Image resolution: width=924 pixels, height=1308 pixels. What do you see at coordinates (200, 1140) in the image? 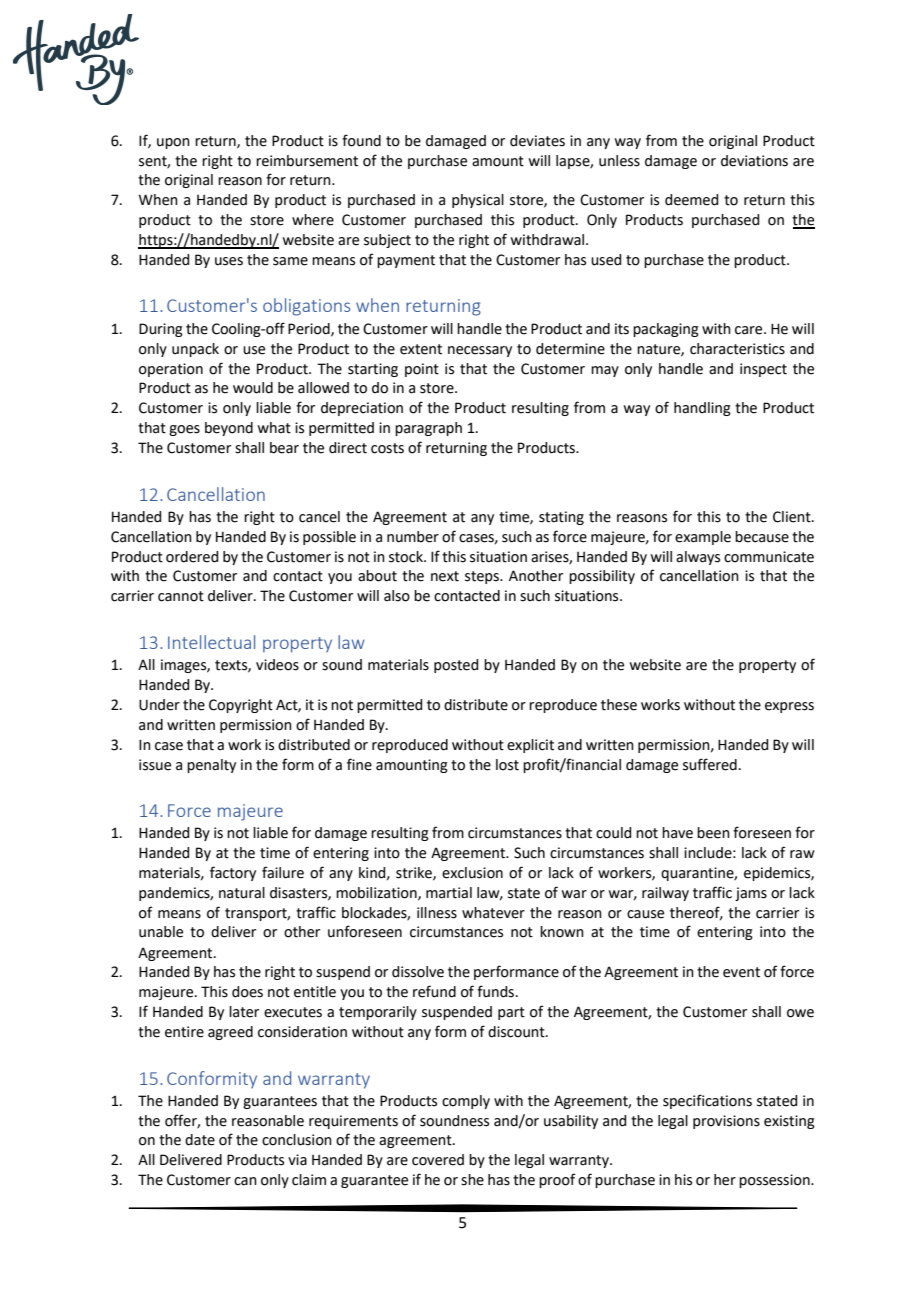
I see `date` at bounding box center [200, 1140].
